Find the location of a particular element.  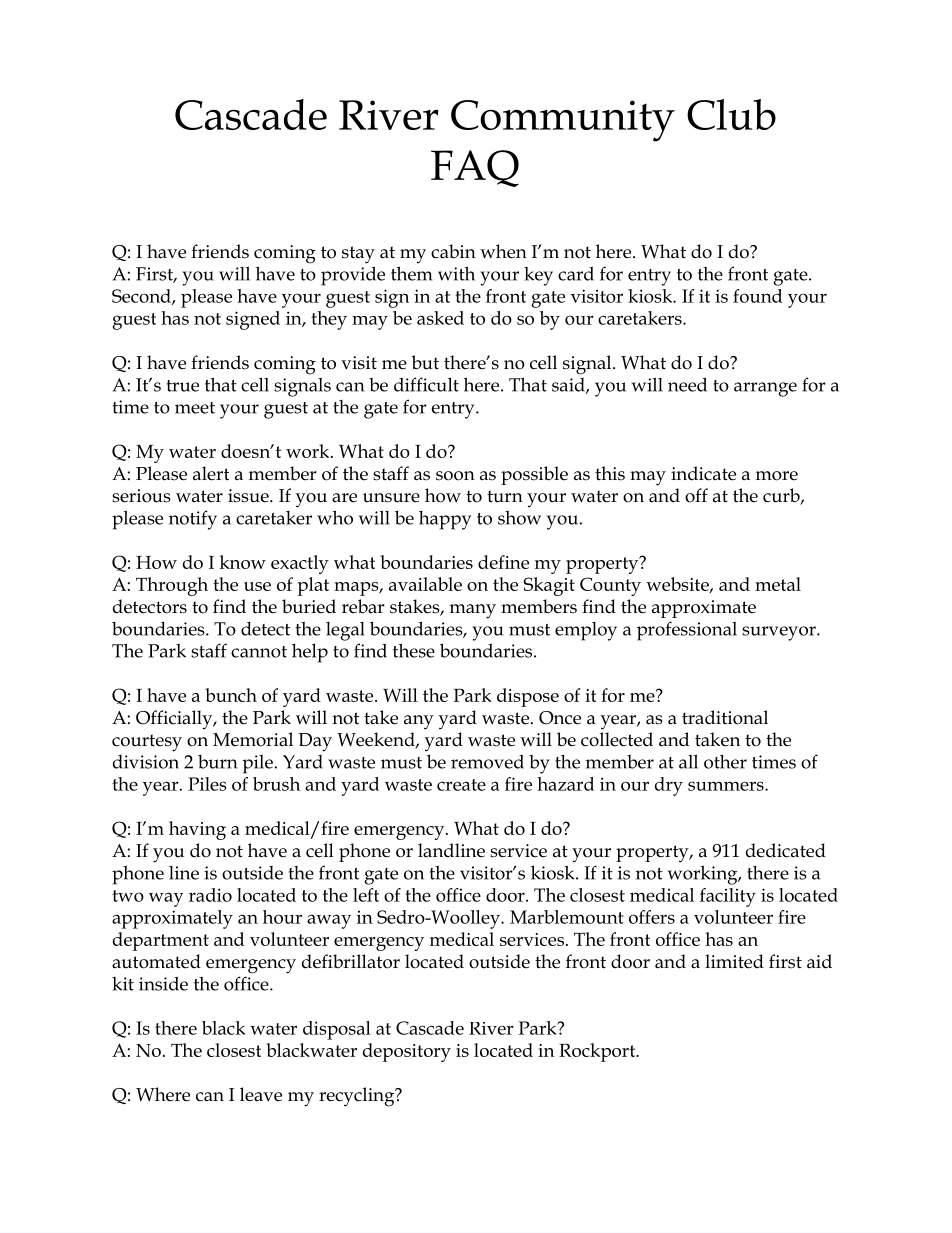

Second is located at coordinates (142, 297).
